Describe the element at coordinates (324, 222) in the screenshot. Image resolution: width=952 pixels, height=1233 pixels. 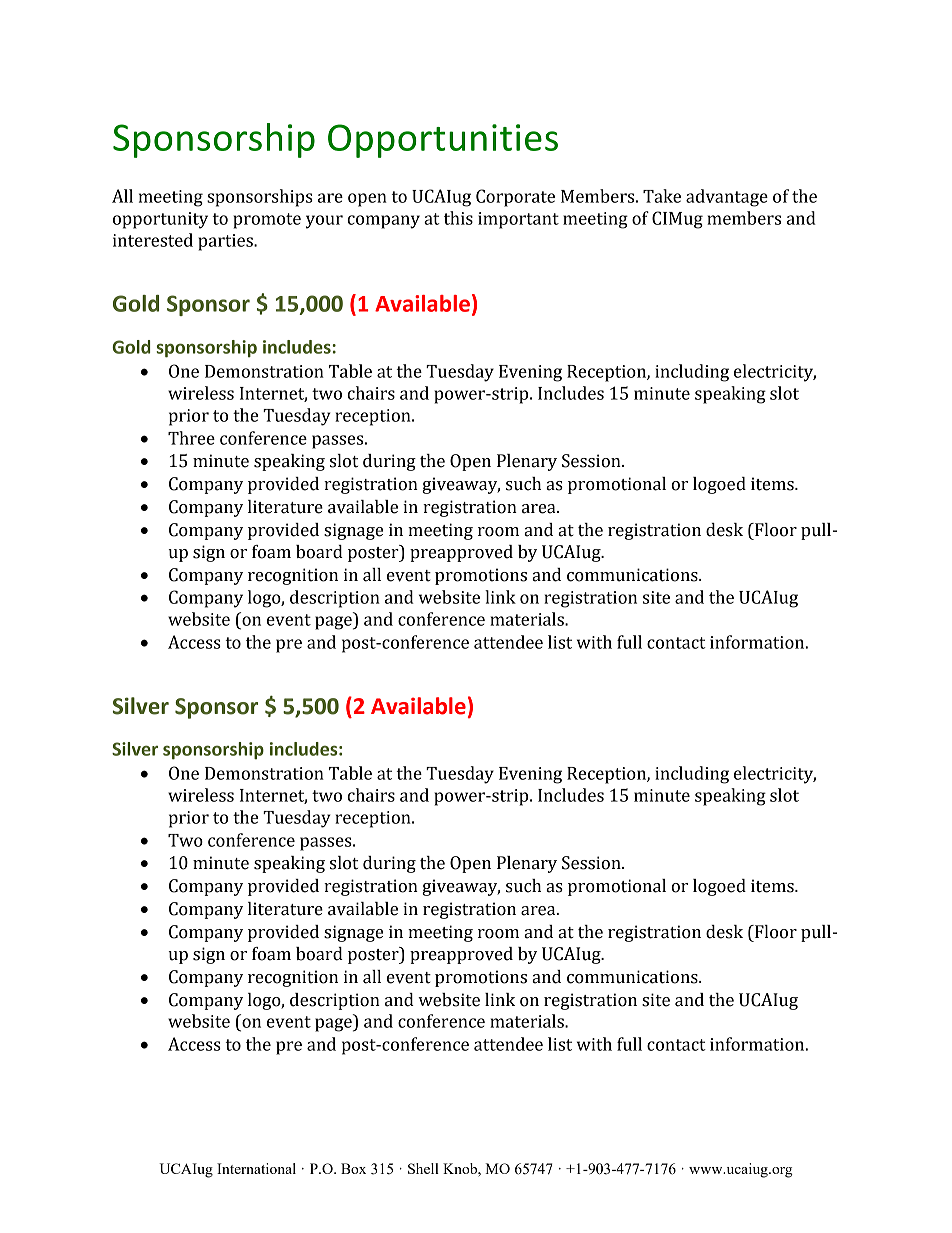
I see `your` at that location.
